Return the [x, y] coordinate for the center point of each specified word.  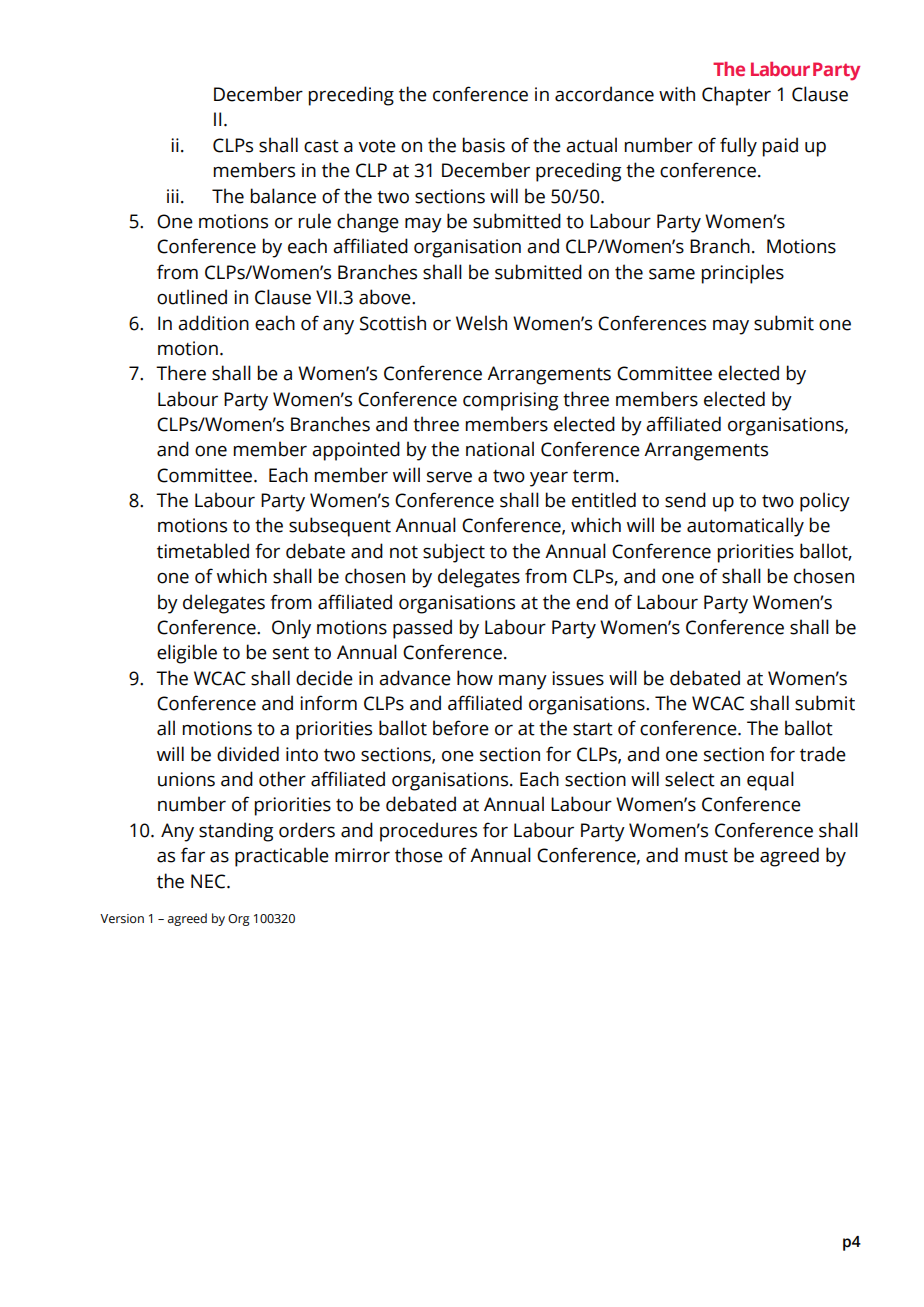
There [181, 373]
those [419, 855]
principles [743, 274]
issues [578, 678]
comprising [510, 401]
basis [484, 145]
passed [422, 629]
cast [321, 146]
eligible [187, 654]
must [706, 856]
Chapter [736, 96]
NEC [209, 881]
